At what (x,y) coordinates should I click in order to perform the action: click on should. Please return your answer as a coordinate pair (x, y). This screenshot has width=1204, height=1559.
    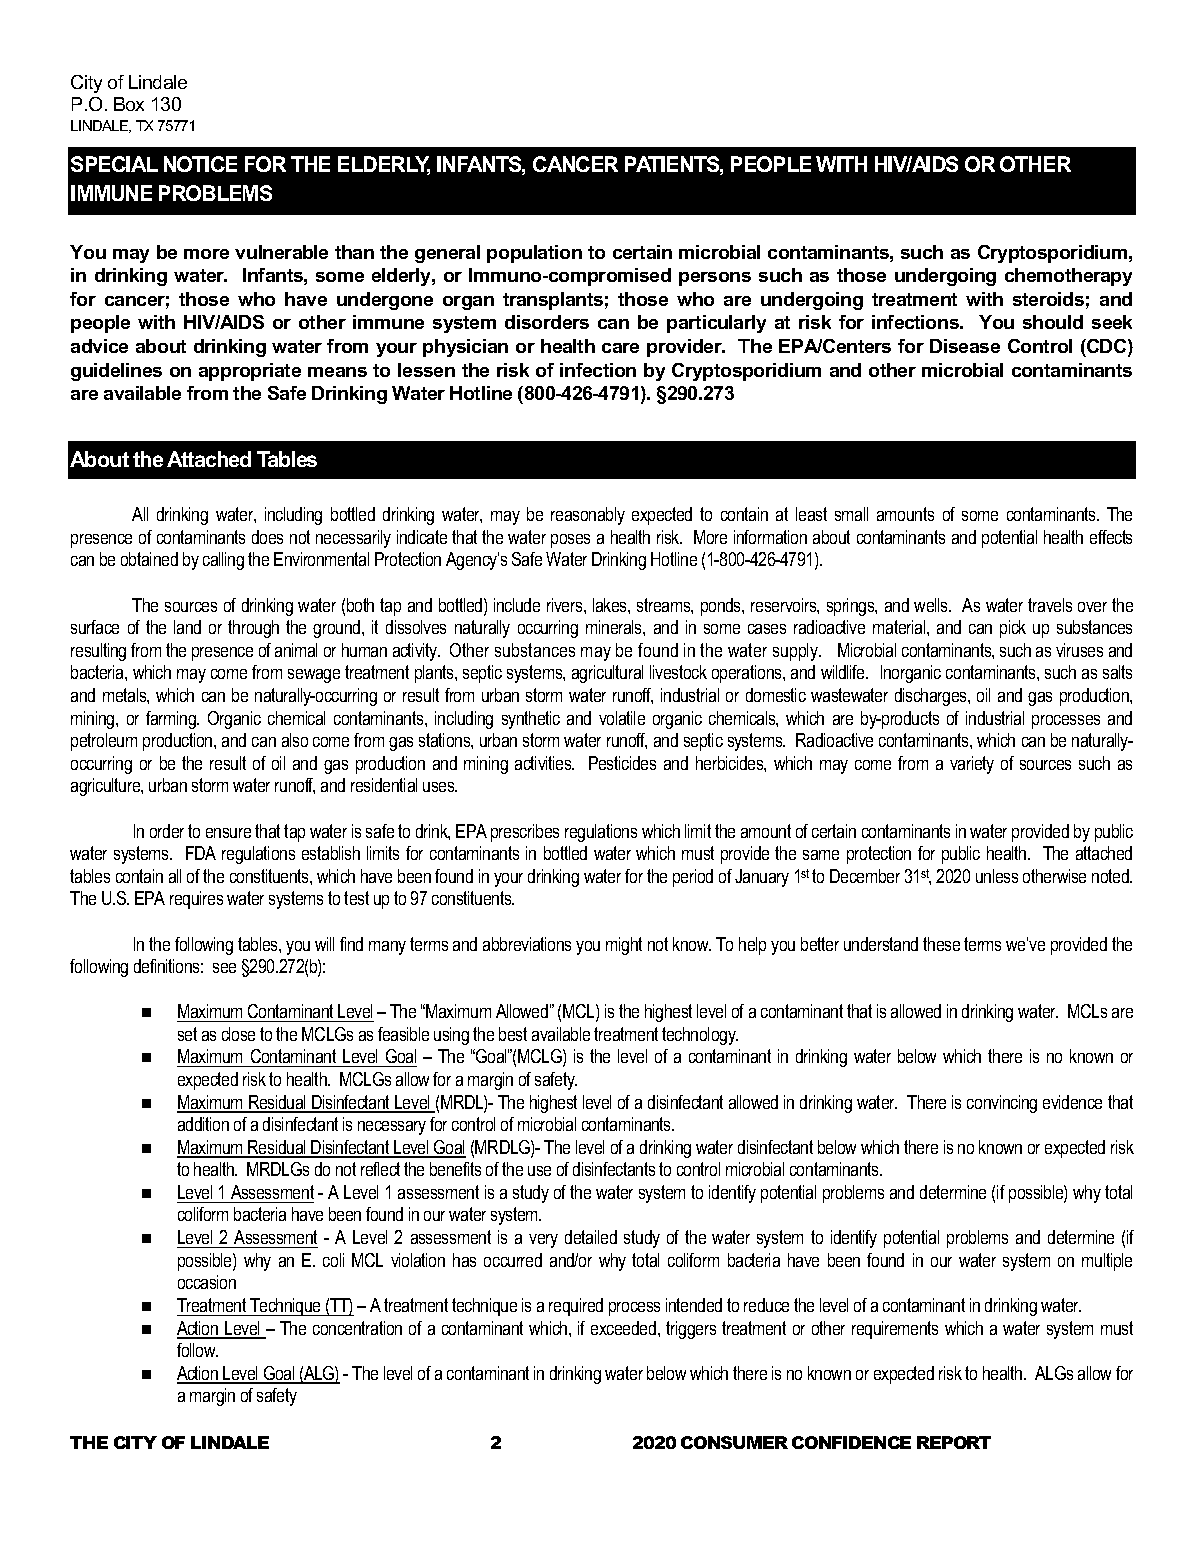
    Looking at the image, I should click on (1053, 322).
